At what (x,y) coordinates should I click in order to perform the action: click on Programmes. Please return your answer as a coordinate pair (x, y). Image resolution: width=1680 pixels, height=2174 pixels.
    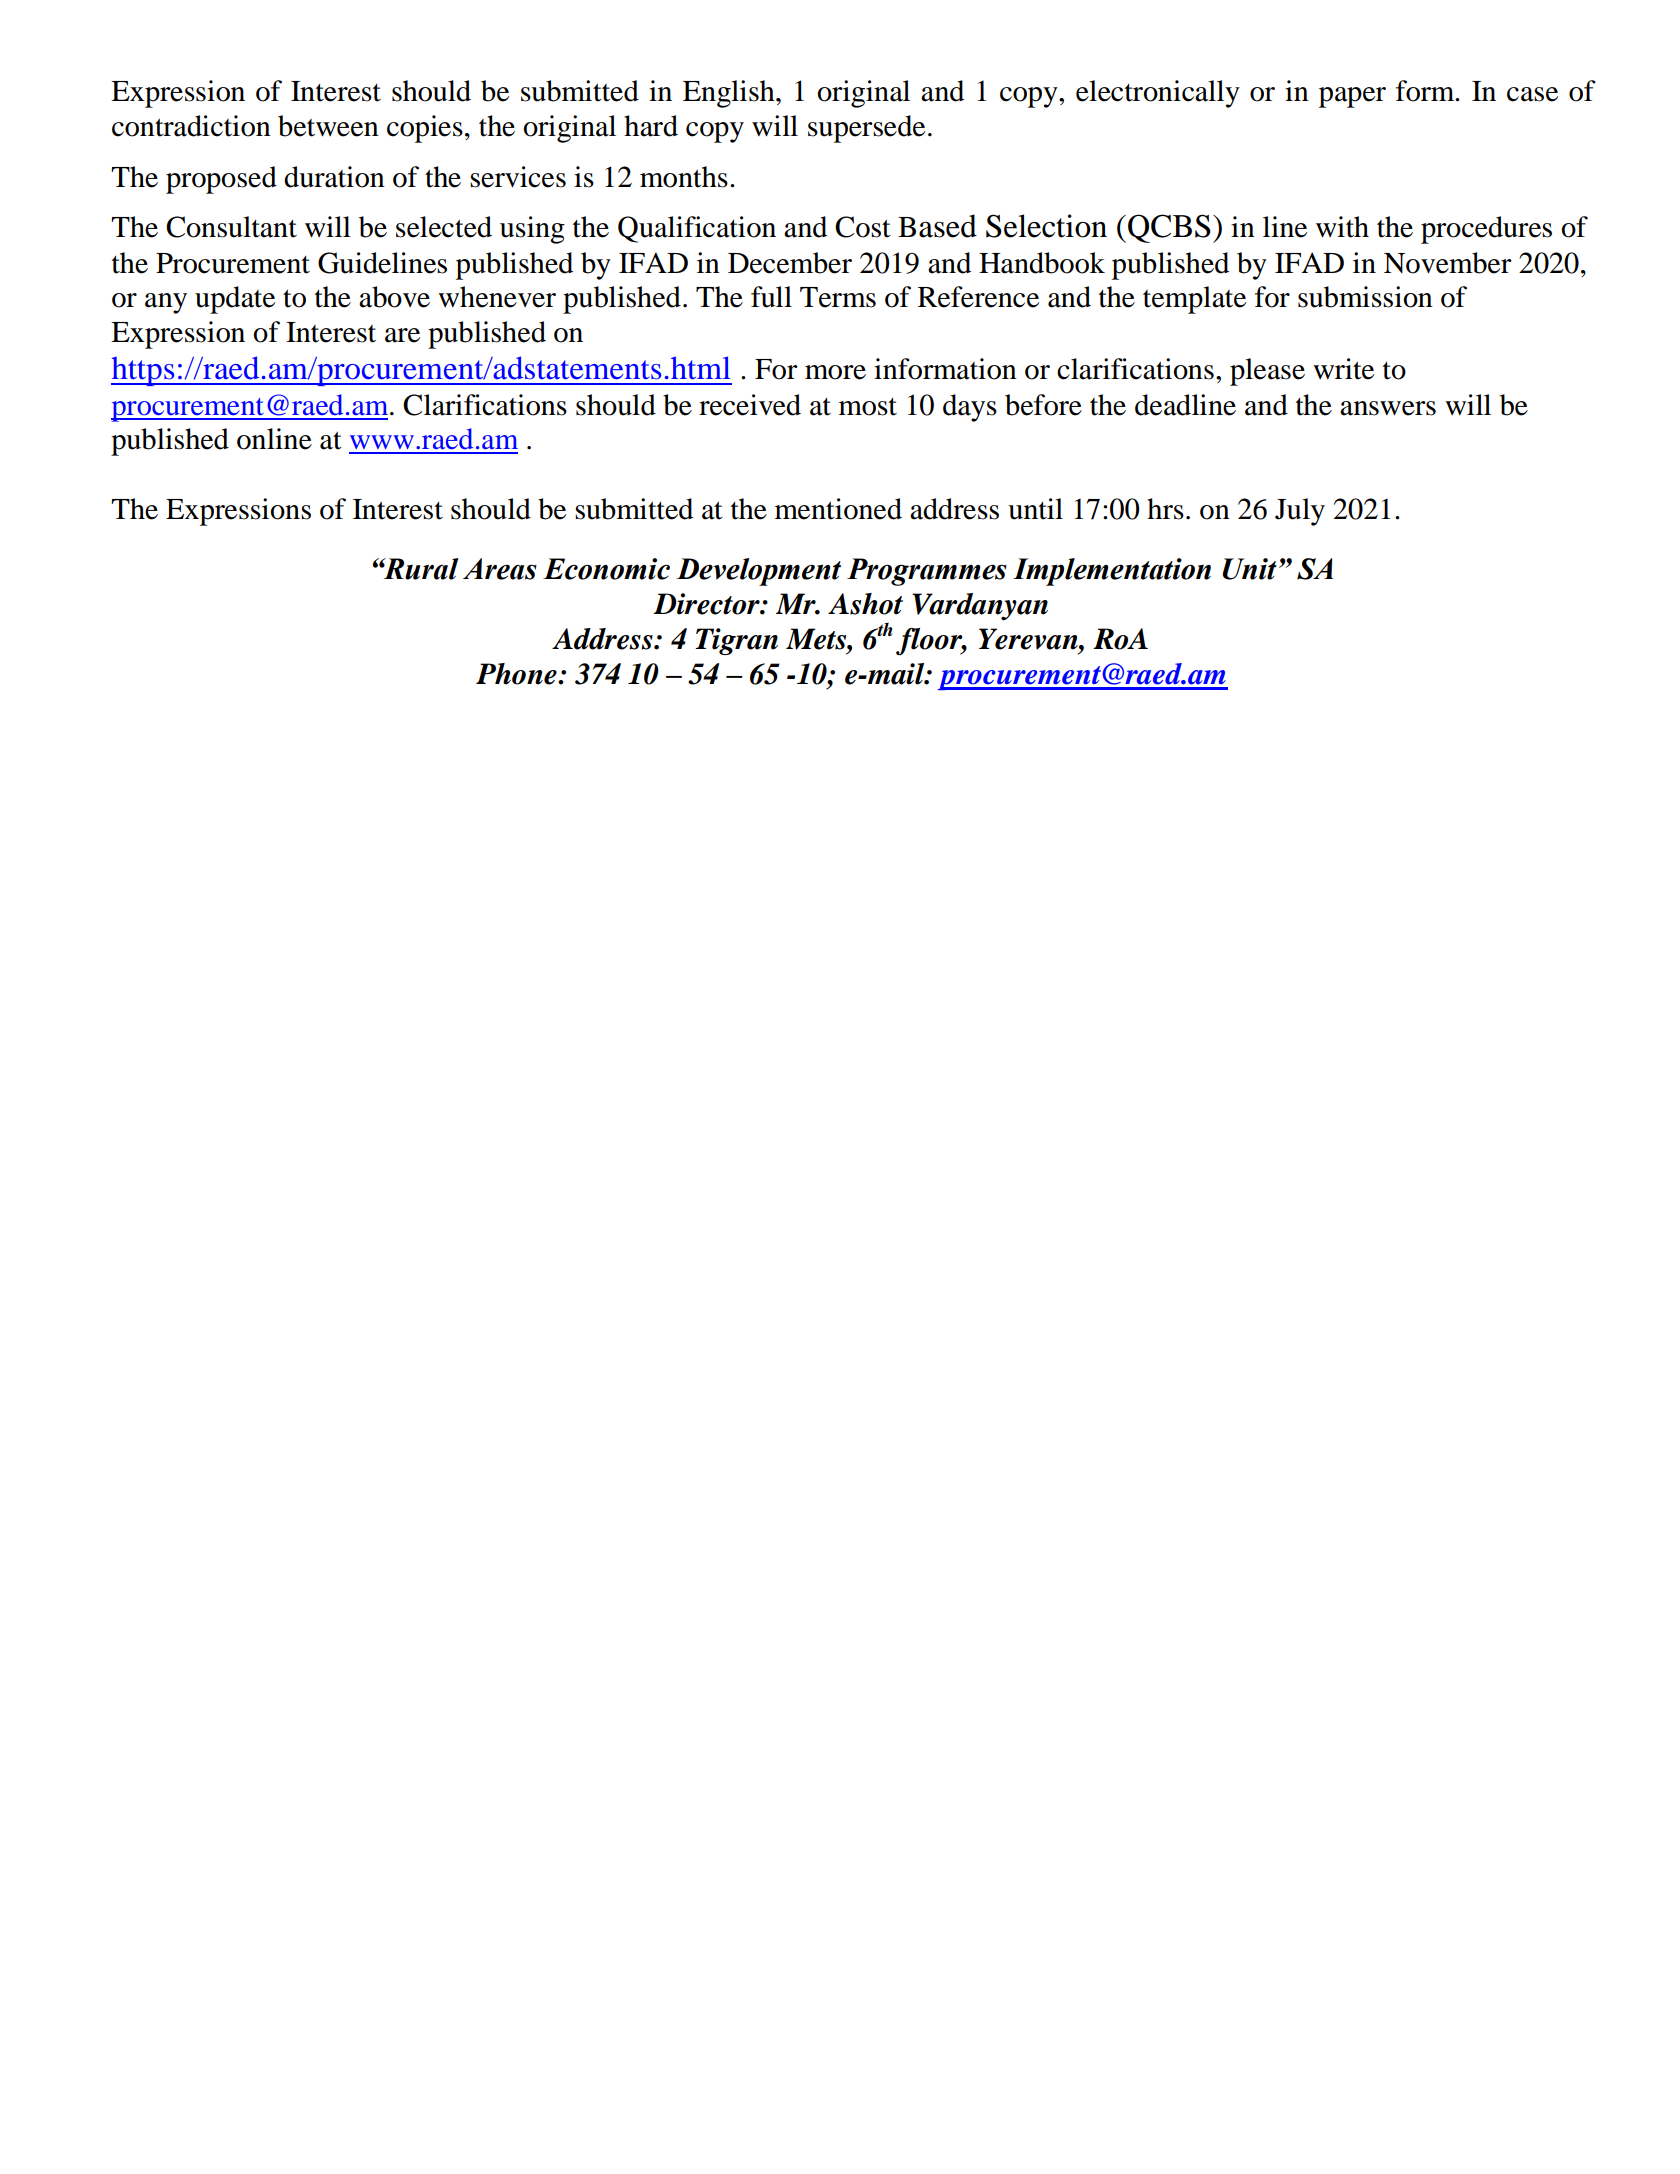
    Looking at the image, I should click on (927, 572).
